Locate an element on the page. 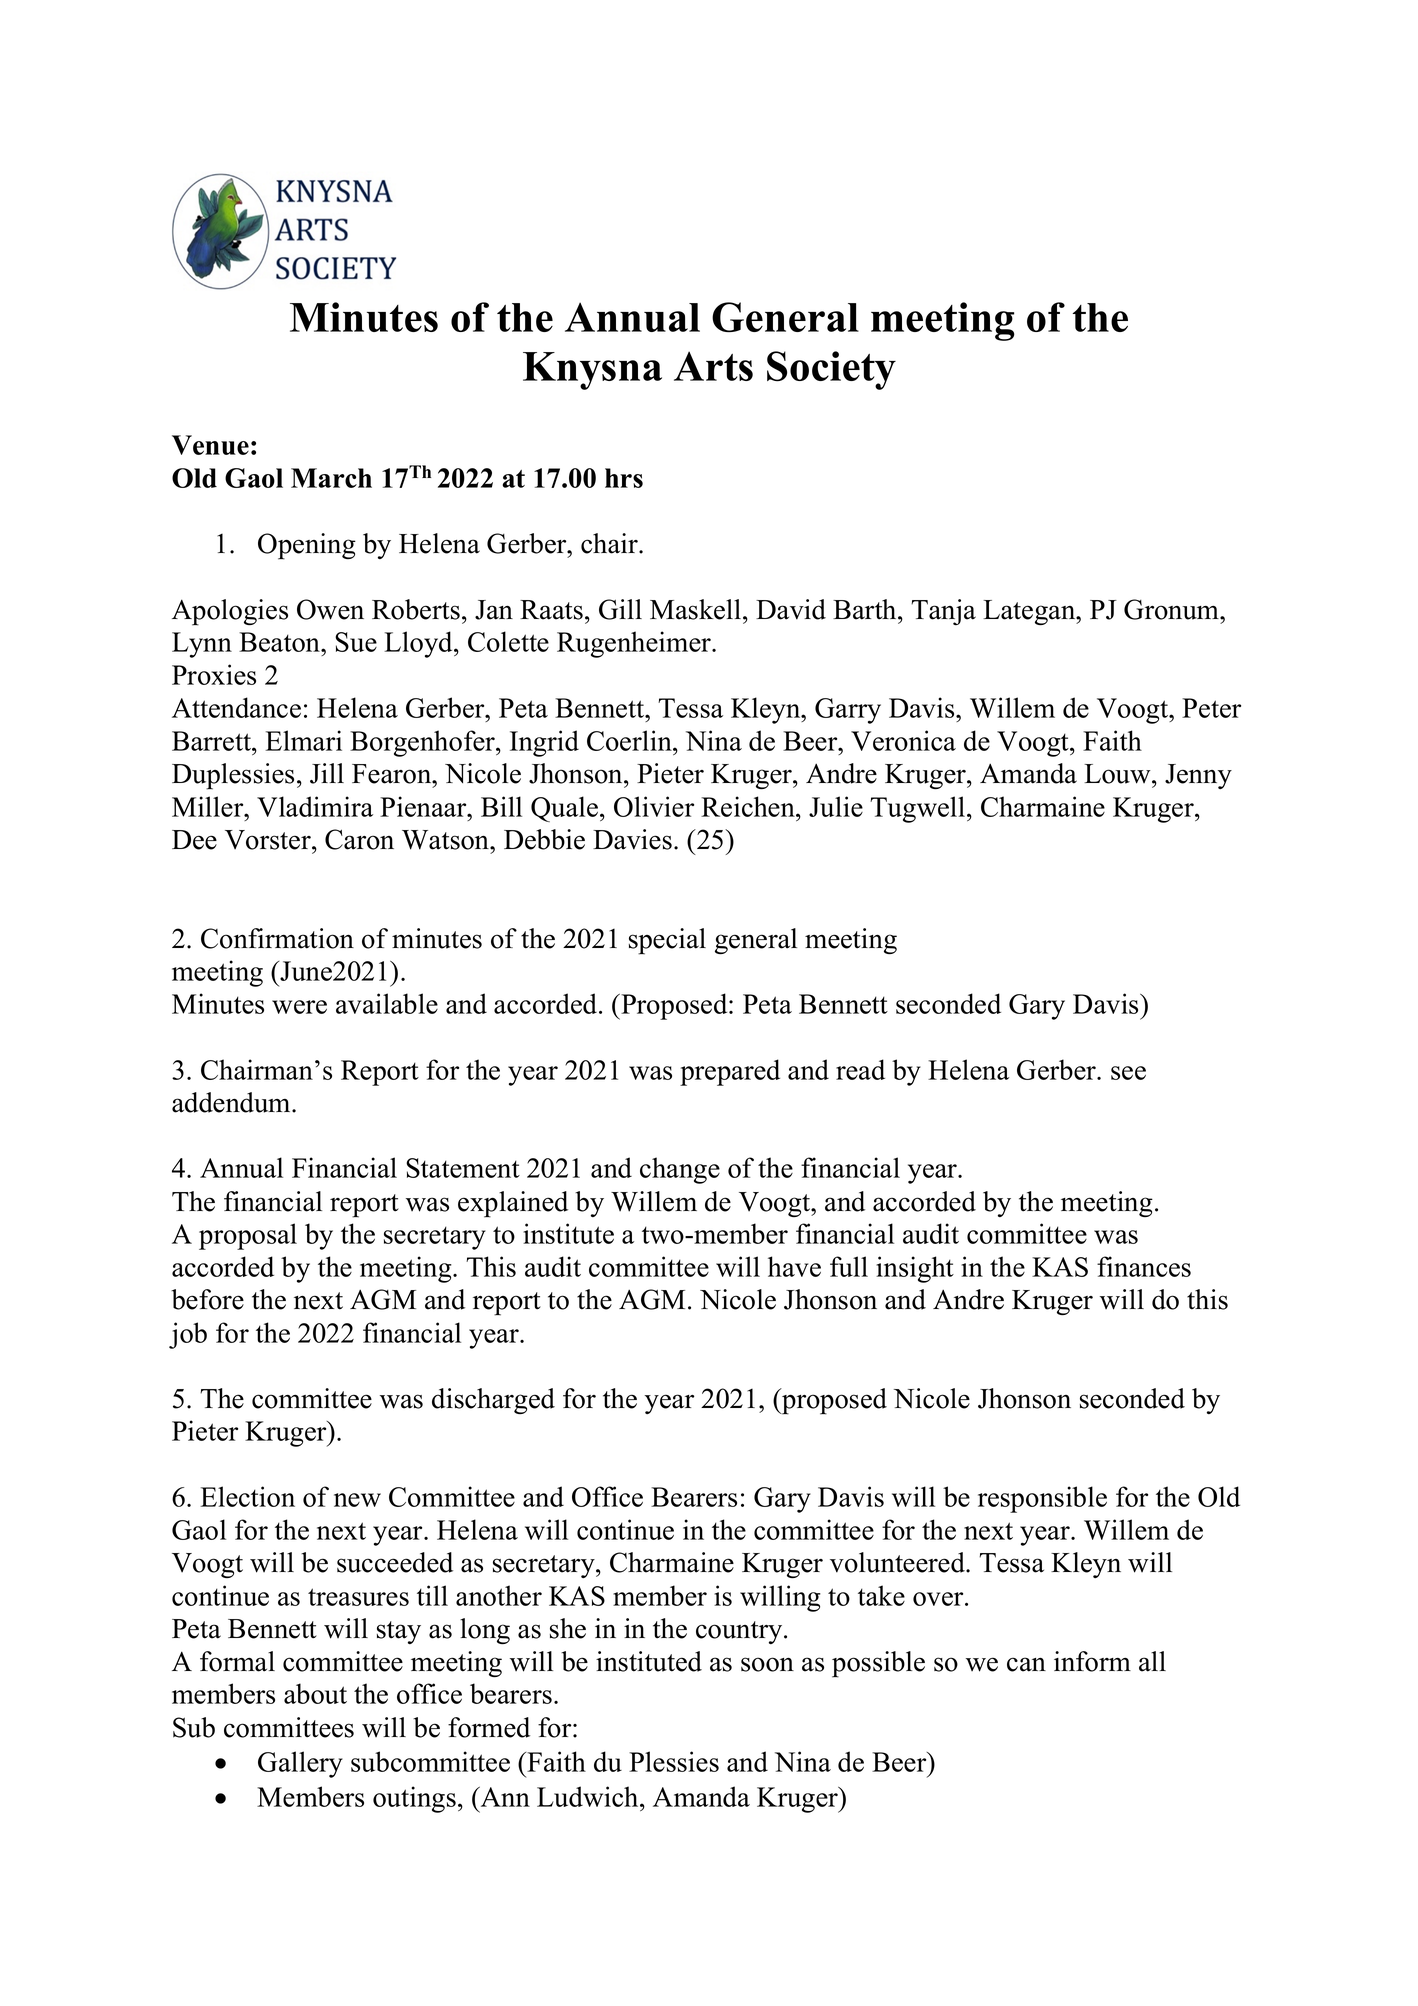 Image resolution: width=1418 pixels, height=2006 pixels. Jenny is located at coordinates (1198, 776).
